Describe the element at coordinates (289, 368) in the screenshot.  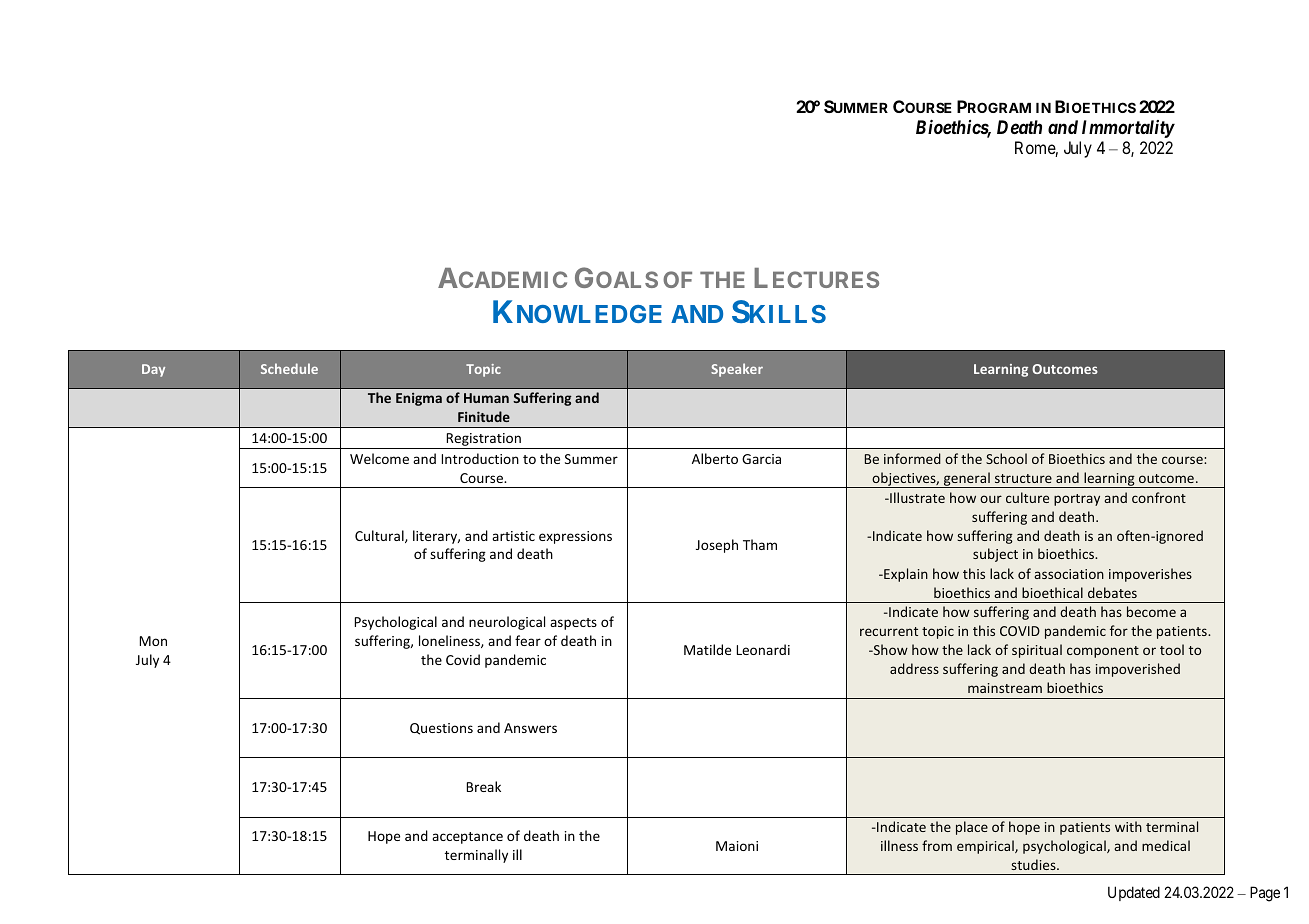
I see `Schedule` at that location.
